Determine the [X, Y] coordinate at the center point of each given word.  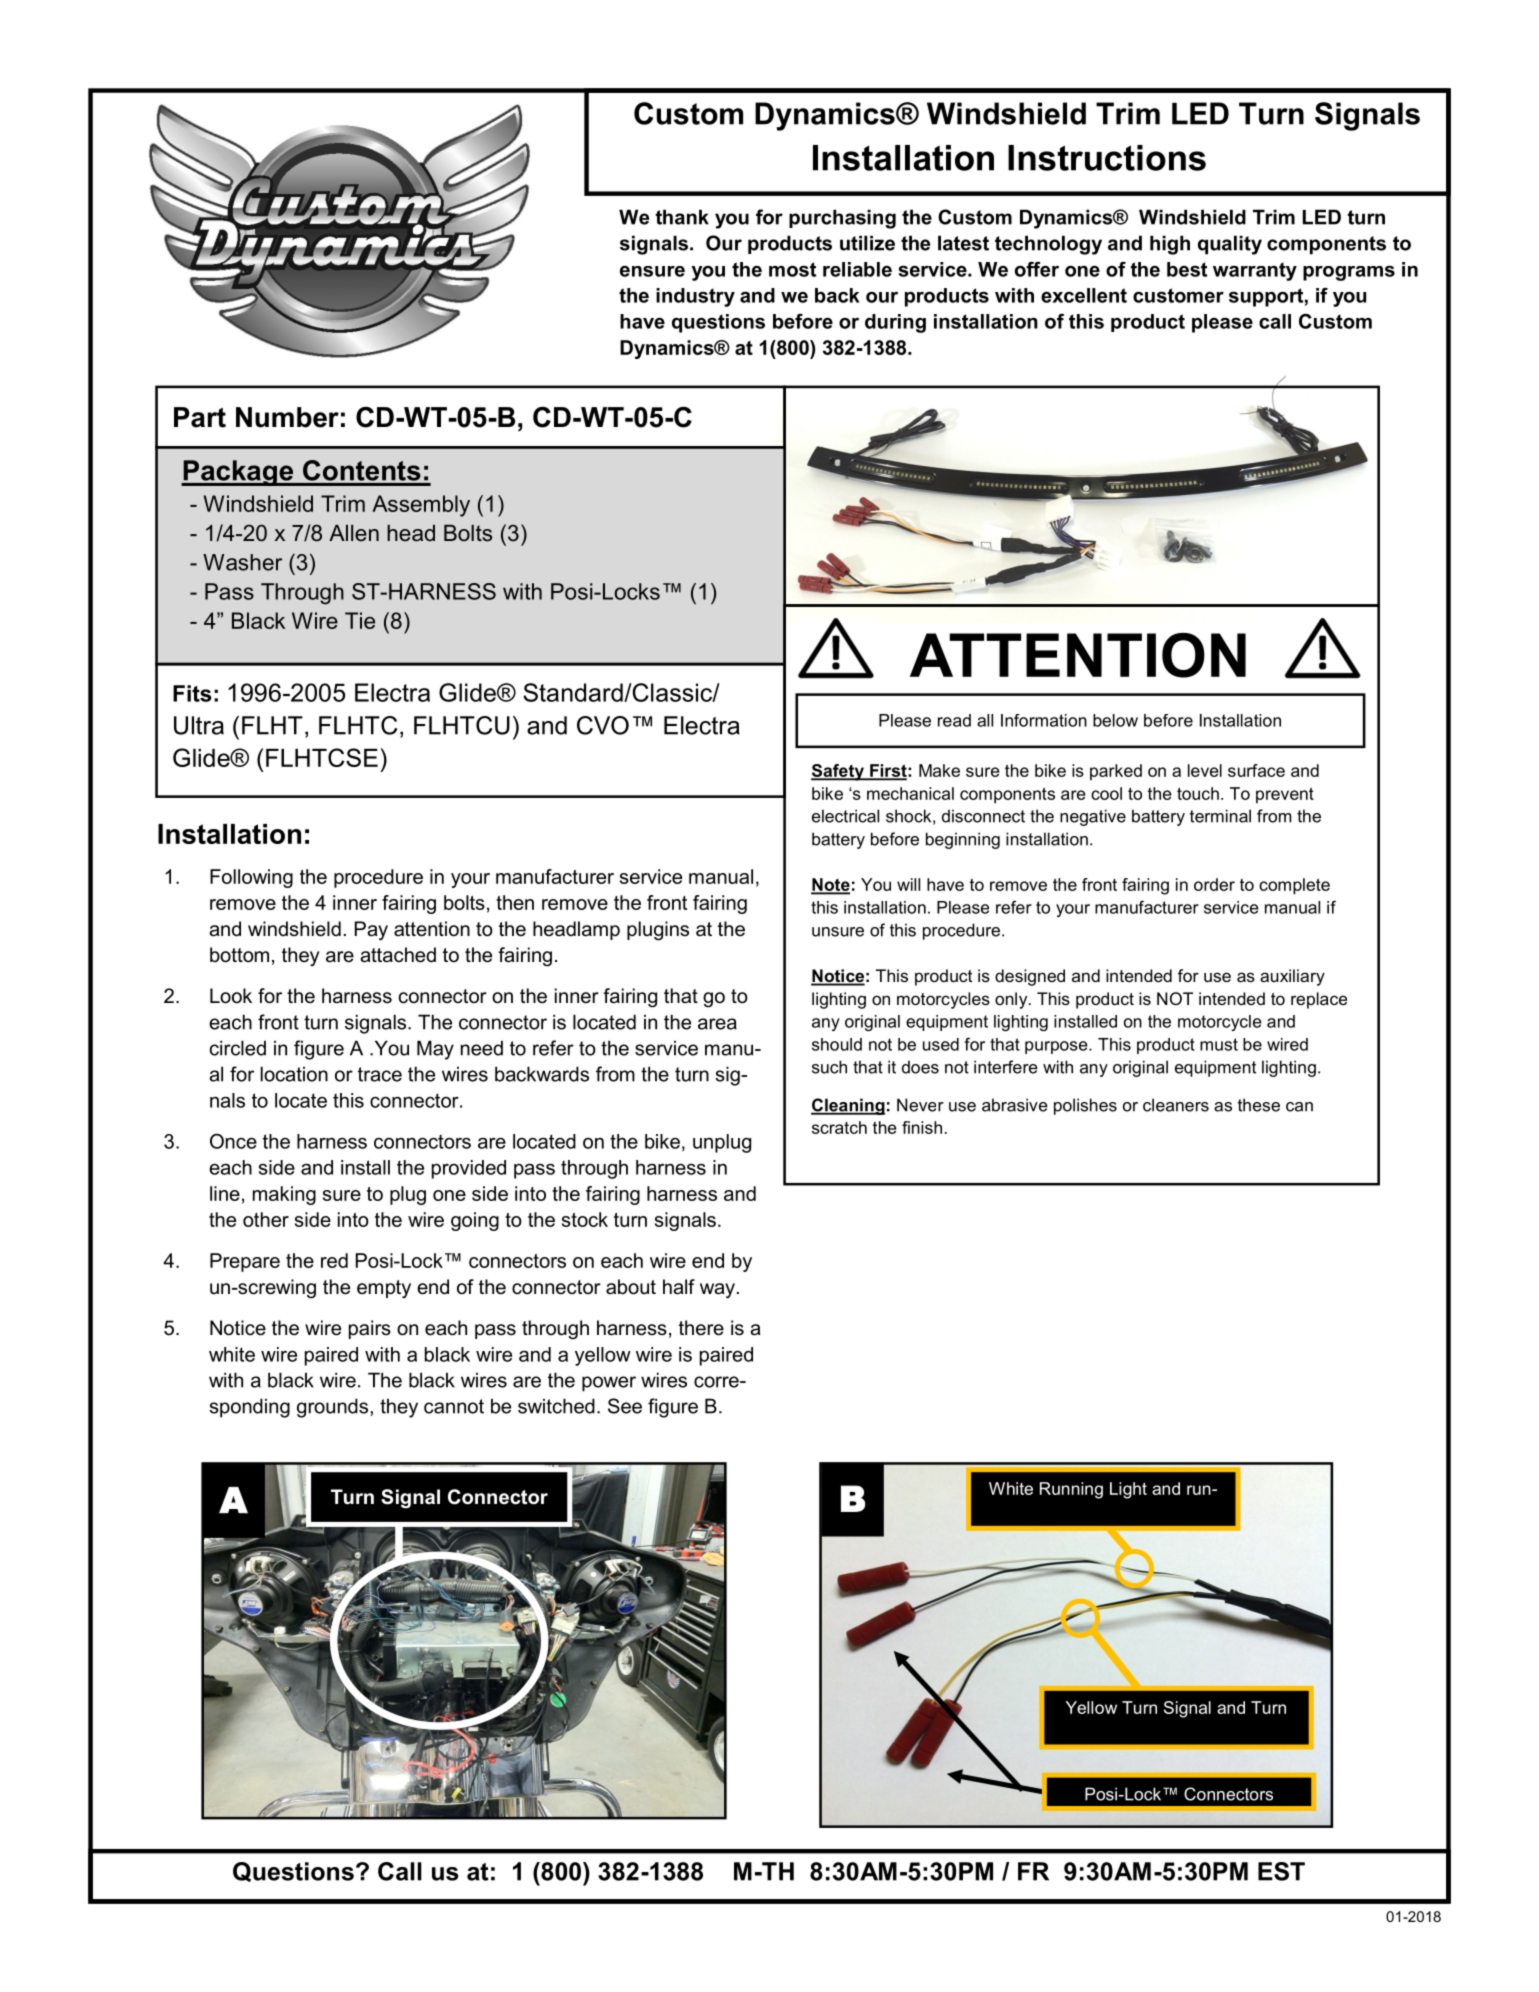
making [284, 1195]
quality [1230, 245]
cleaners [1176, 1105]
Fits [192, 693]
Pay [371, 931]
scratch [839, 1127]
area [717, 1024]
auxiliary [1292, 977]
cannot [454, 1406]
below [1115, 720]
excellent [1084, 295]
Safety [838, 772]
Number [287, 417]
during [895, 323]
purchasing [842, 219]
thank [682, 217]
